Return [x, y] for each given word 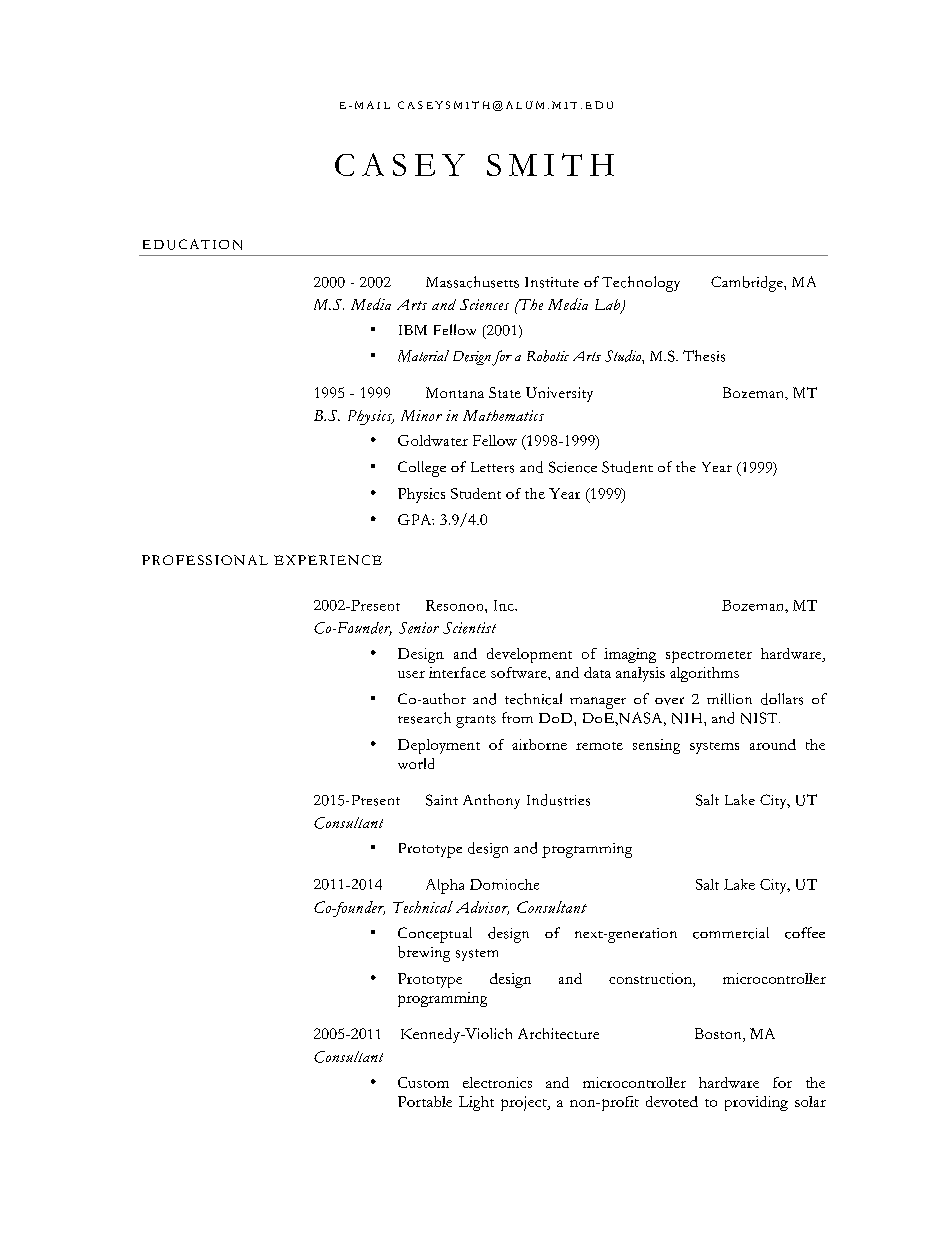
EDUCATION [192, 244]
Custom [423, 1082]
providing [756, 1103]
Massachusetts [472, 282]
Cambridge [748, 284]
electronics [497, 1082]
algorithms [704, 674]
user [411, 674]
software [520, 672]
